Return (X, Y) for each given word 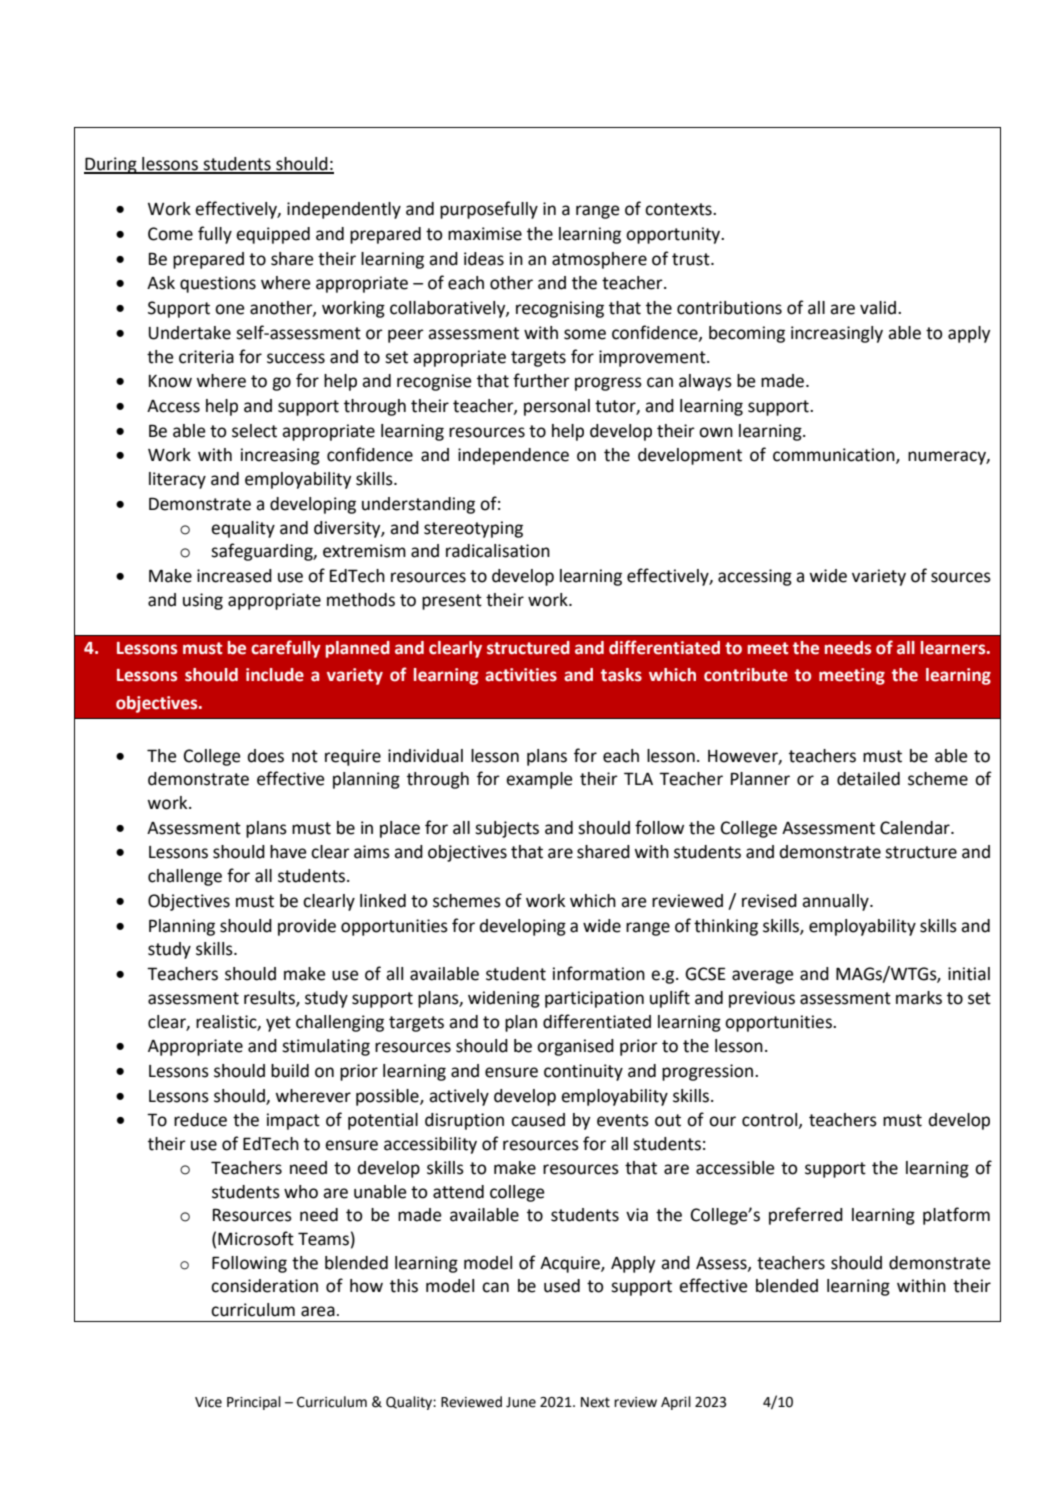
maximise (485, 234)
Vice (208, 1402)
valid (878, 308)
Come (170, 234)
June (521, 1402)
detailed (868, 779)
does (265, 756)
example (539, 780)
